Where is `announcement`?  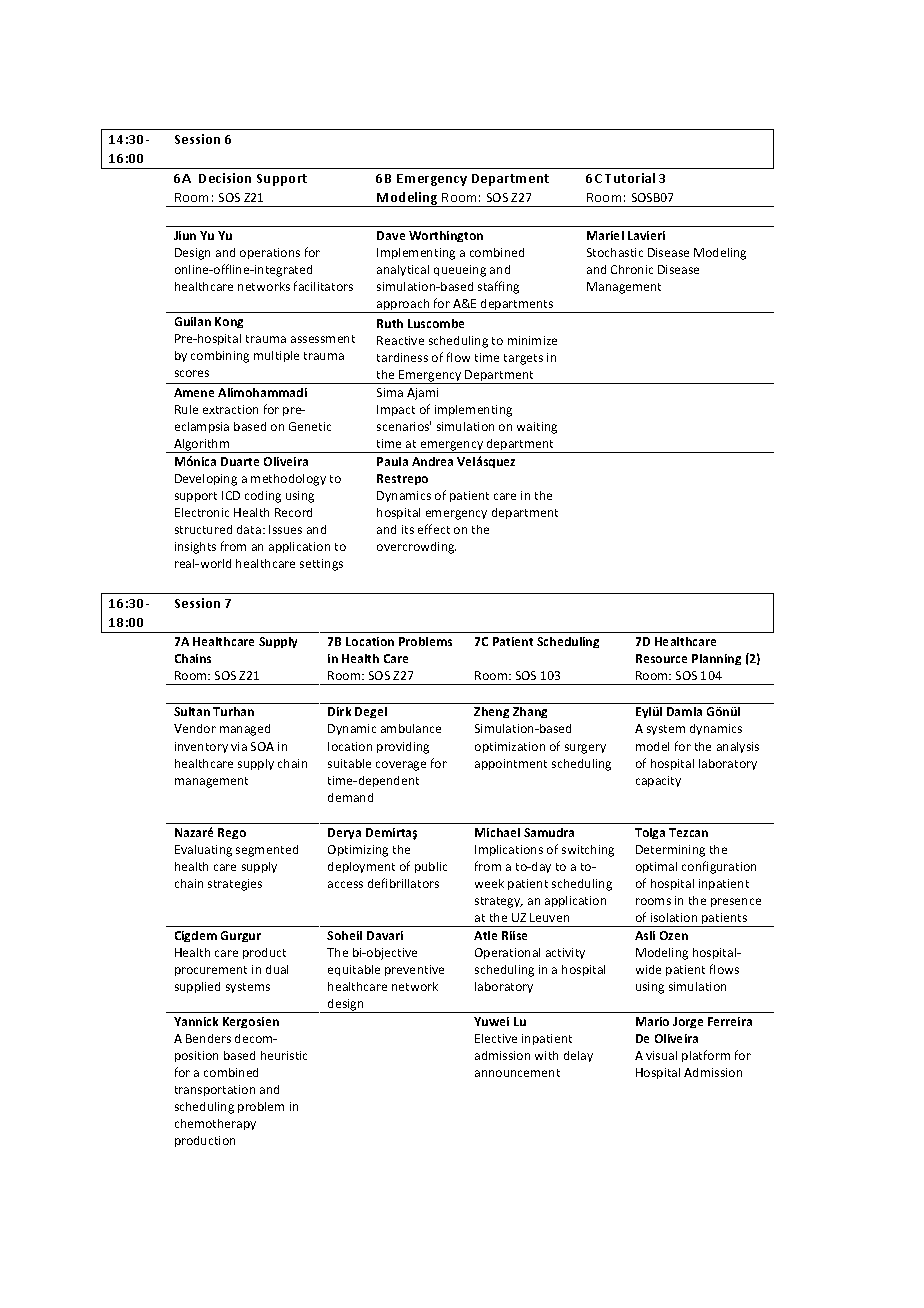
announcement is located at coordinates (517, 1073).
